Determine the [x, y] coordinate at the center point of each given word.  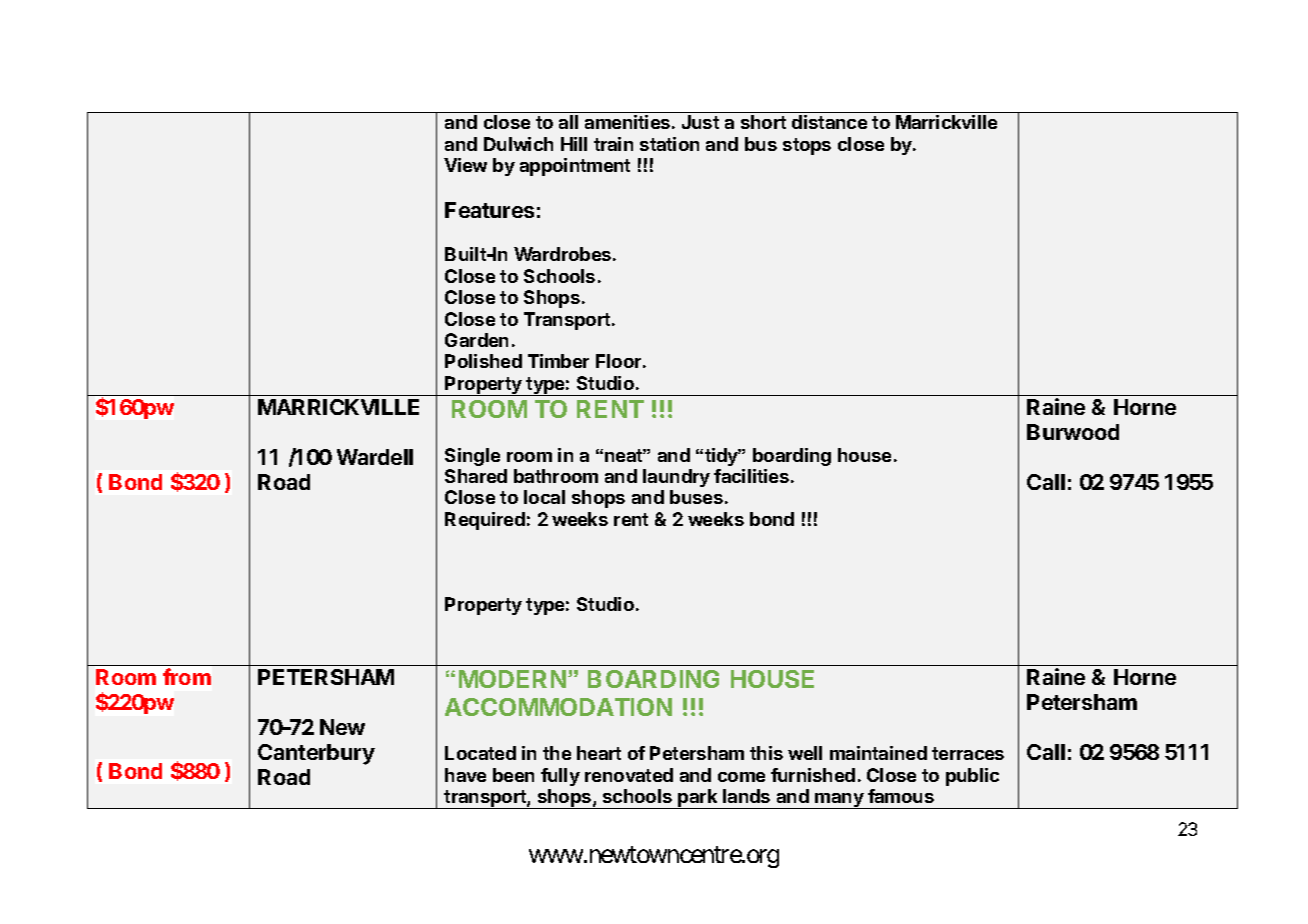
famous [901, 796]
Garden [476, 340]
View [465, 165]
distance [829, 122]
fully [560, 777]
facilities [751, 476]
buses [696, 497]
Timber [558, 361]
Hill [574, 144]
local [544, 497]
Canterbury [316, 754]
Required [485, 521]
